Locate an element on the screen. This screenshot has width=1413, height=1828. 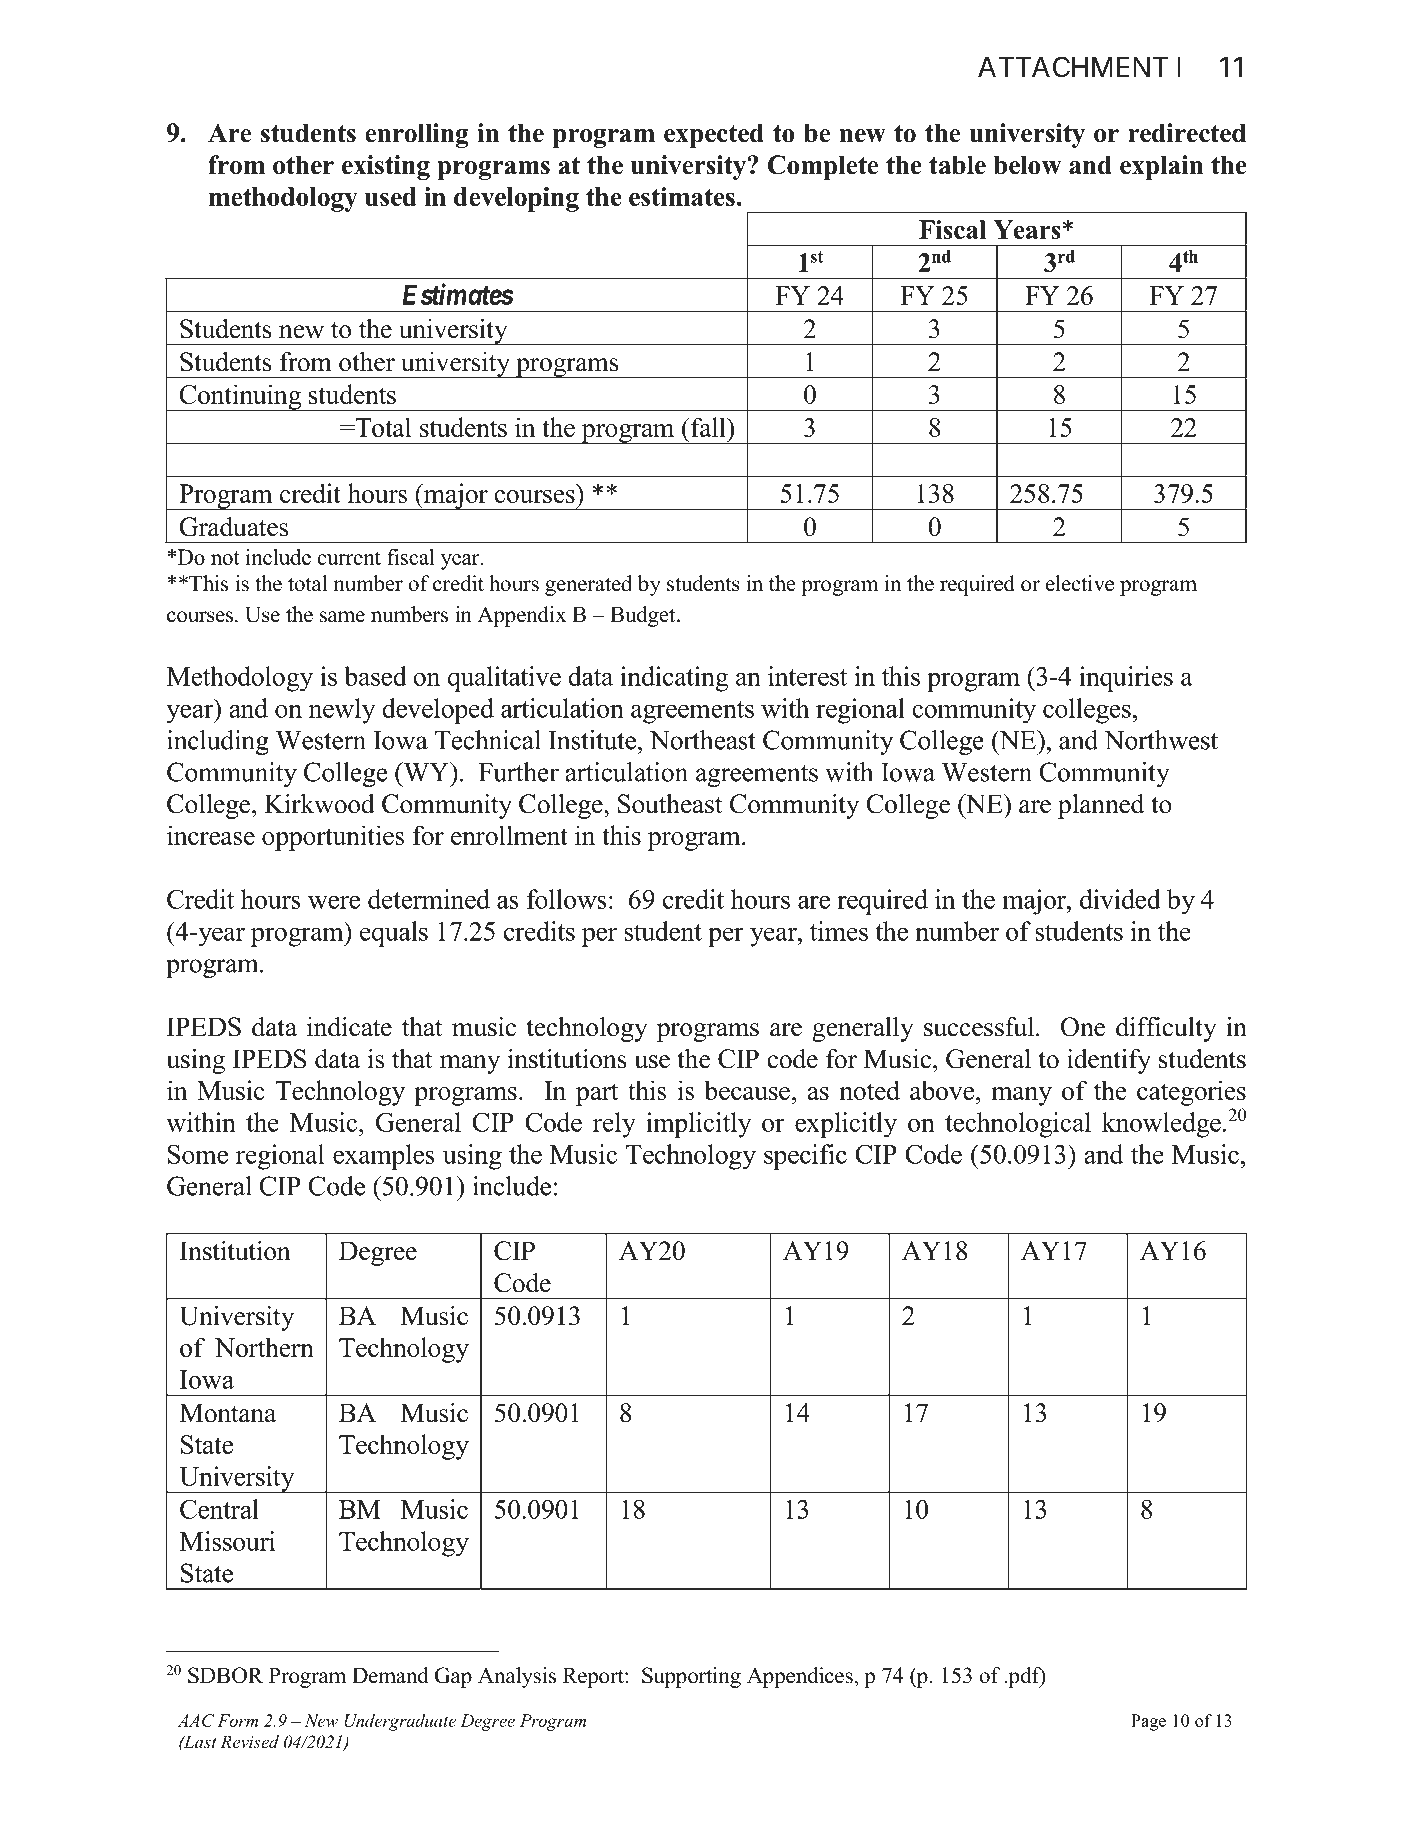
were is located at coordinates (334, 902).
